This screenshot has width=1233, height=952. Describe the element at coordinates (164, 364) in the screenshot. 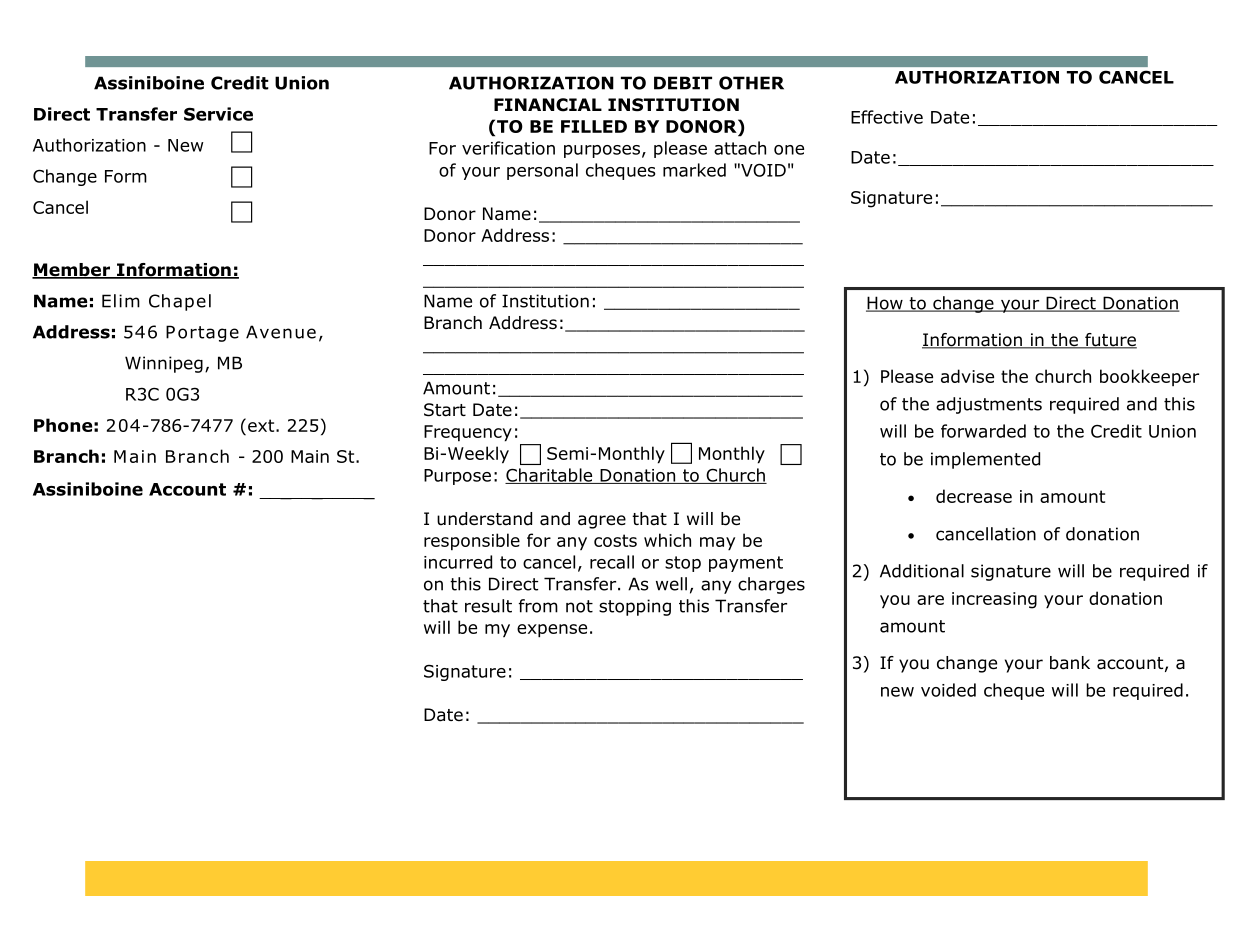

I see `Winnipeg` at that location.
